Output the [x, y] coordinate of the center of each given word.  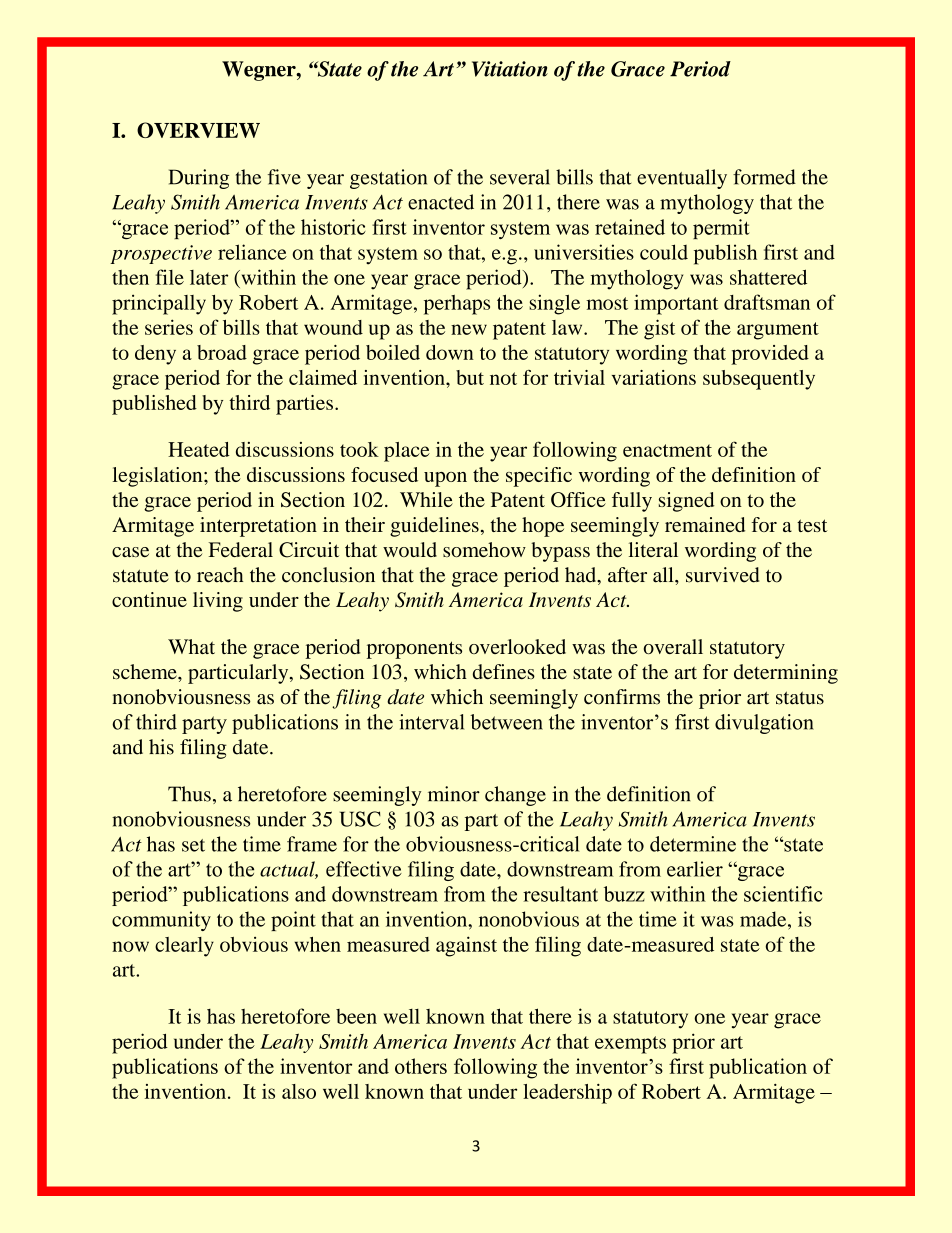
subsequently [759, 380]
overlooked [517, 646]
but [470, 377]
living [218, 602]
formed [764, 177]
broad [222, 352]
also [299, 1091]
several [520, 177]
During [199, 179]
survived [722, 575]
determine [693, 844]
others [421, 1066]
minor [454, 794]
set [193, 845]
